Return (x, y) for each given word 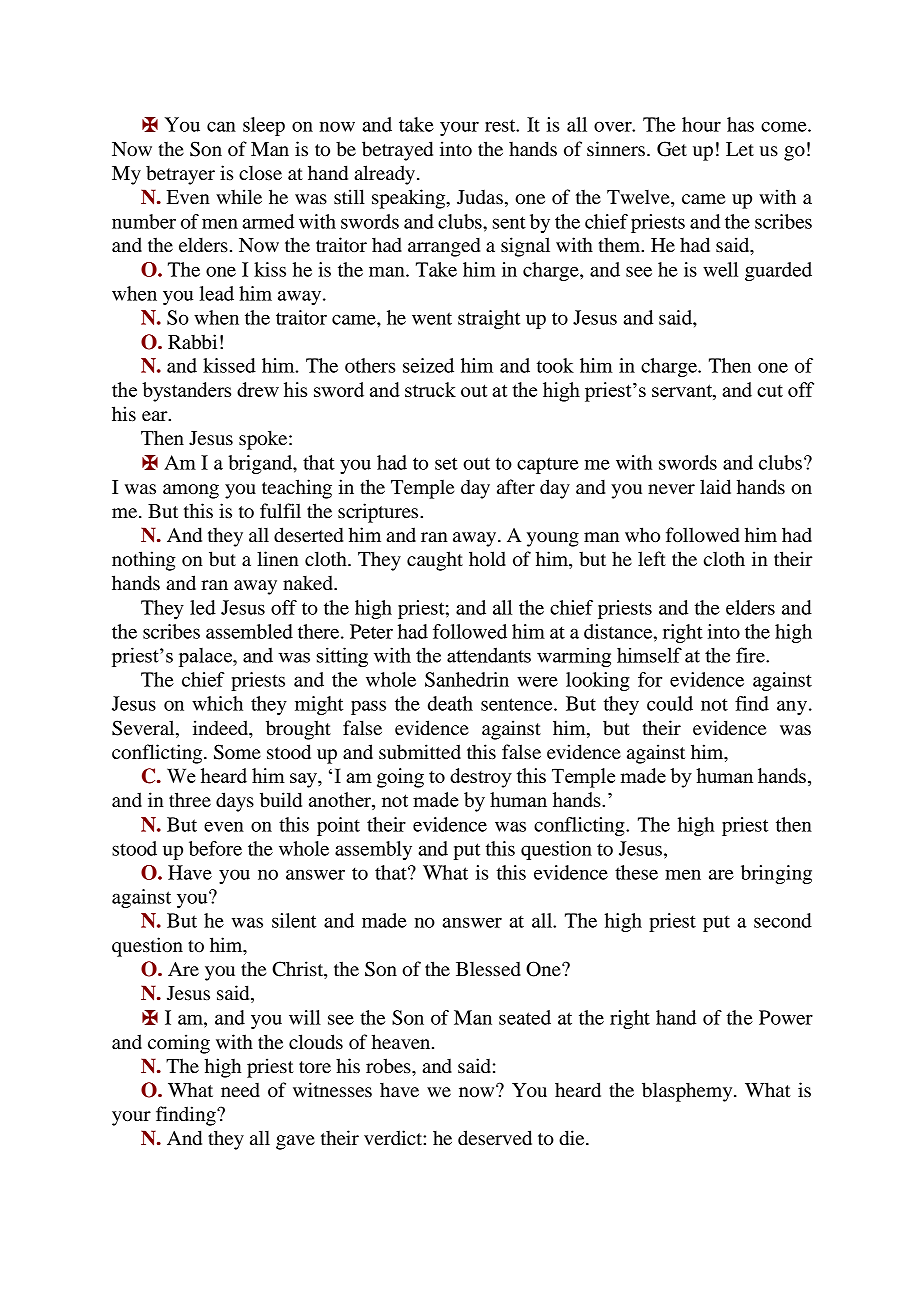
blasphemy (688, 1092)
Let (740, 149)
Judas (480, 197)
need (240, 1090)
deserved (495, 1138)
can (221, 126)
